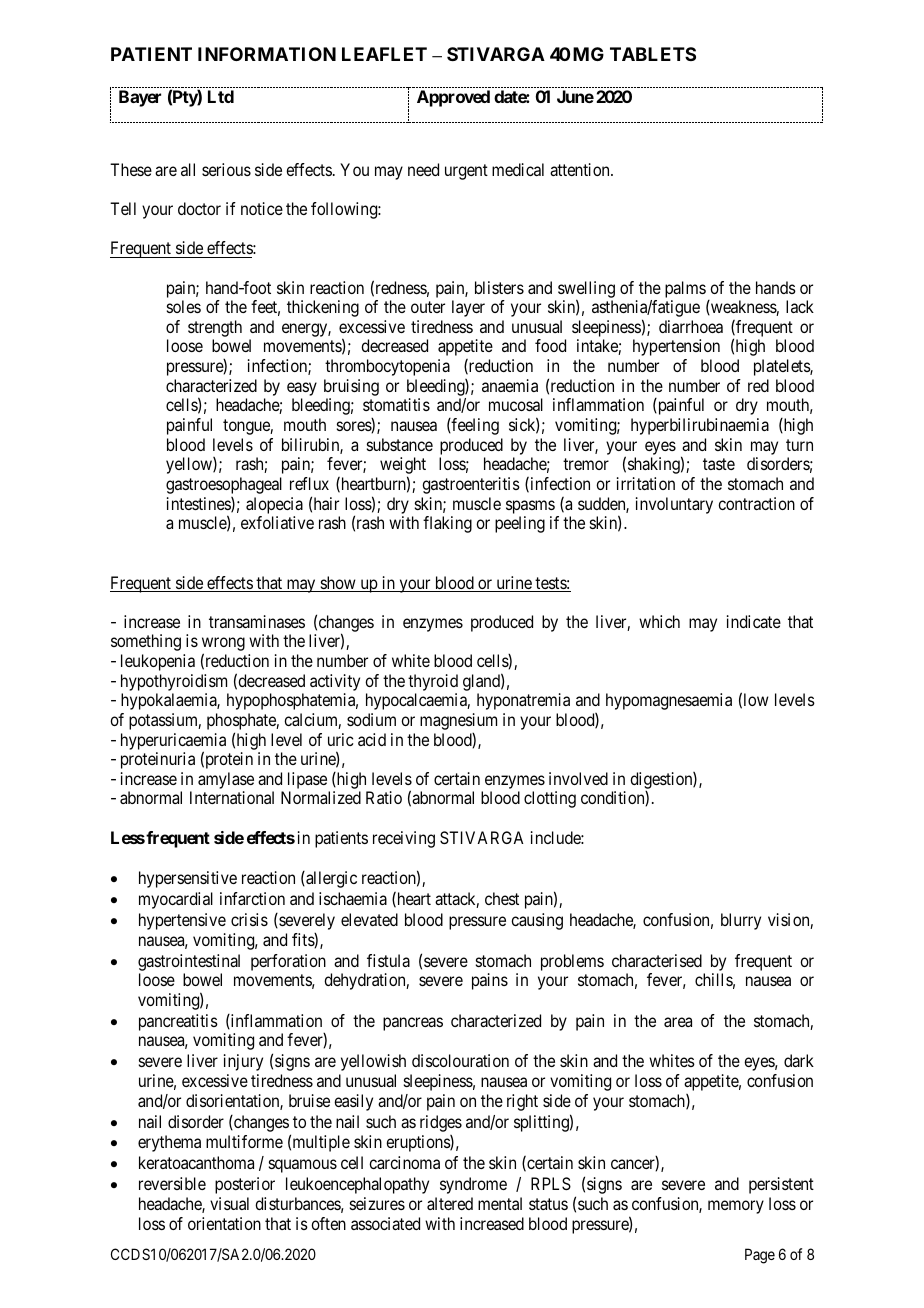  I want to click on taste, so click(719, 464).
